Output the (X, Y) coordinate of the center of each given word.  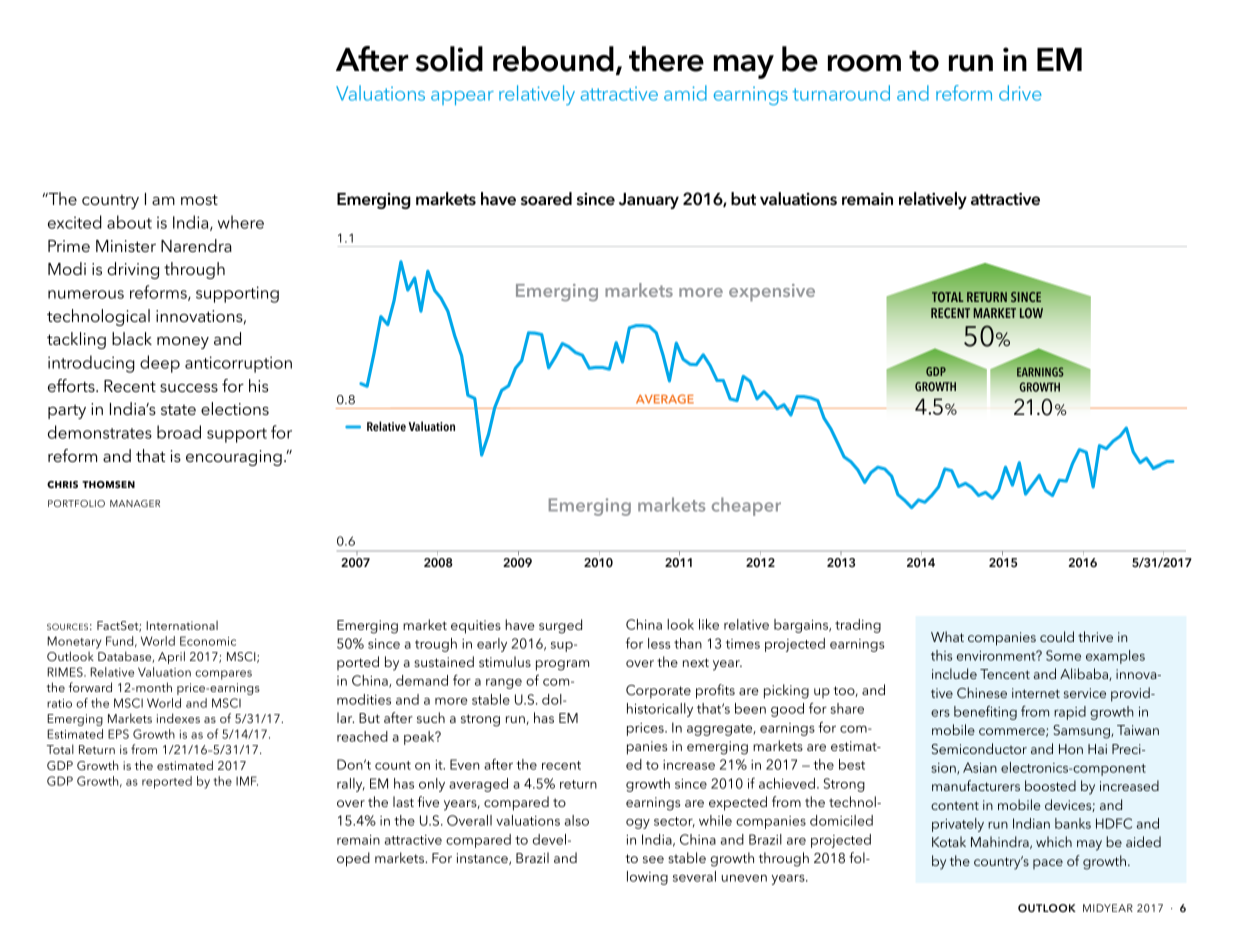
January (649, 201)
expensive (772, 293)
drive (1020, 93)
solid (449, 59)
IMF (247, 781)
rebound (553, 59)
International (182, 625)
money (183, 343)
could (1057, 636)
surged (560, 626)
